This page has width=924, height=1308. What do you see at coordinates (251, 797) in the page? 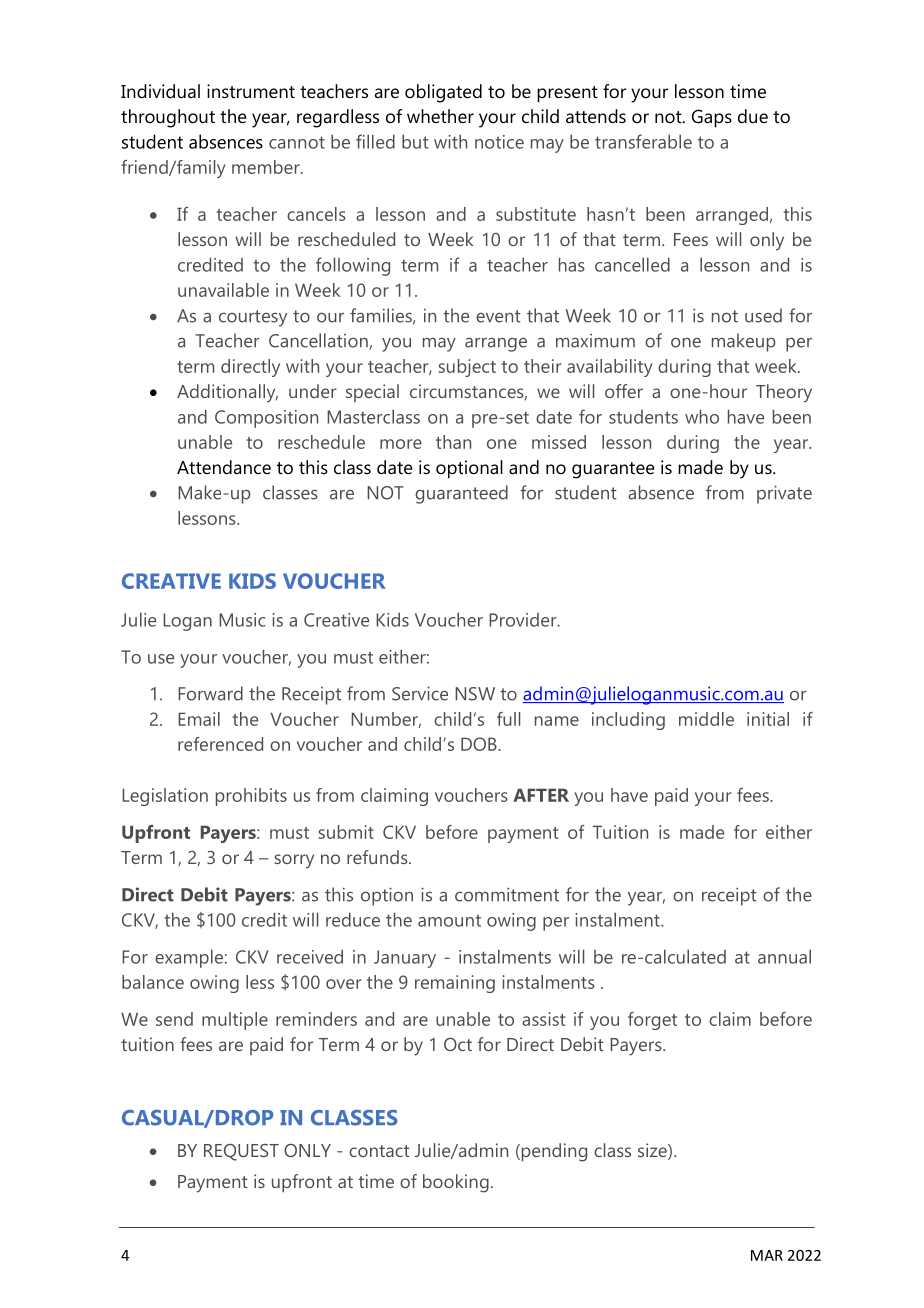
I see `prohibits` at bounding box center [251, 797].
